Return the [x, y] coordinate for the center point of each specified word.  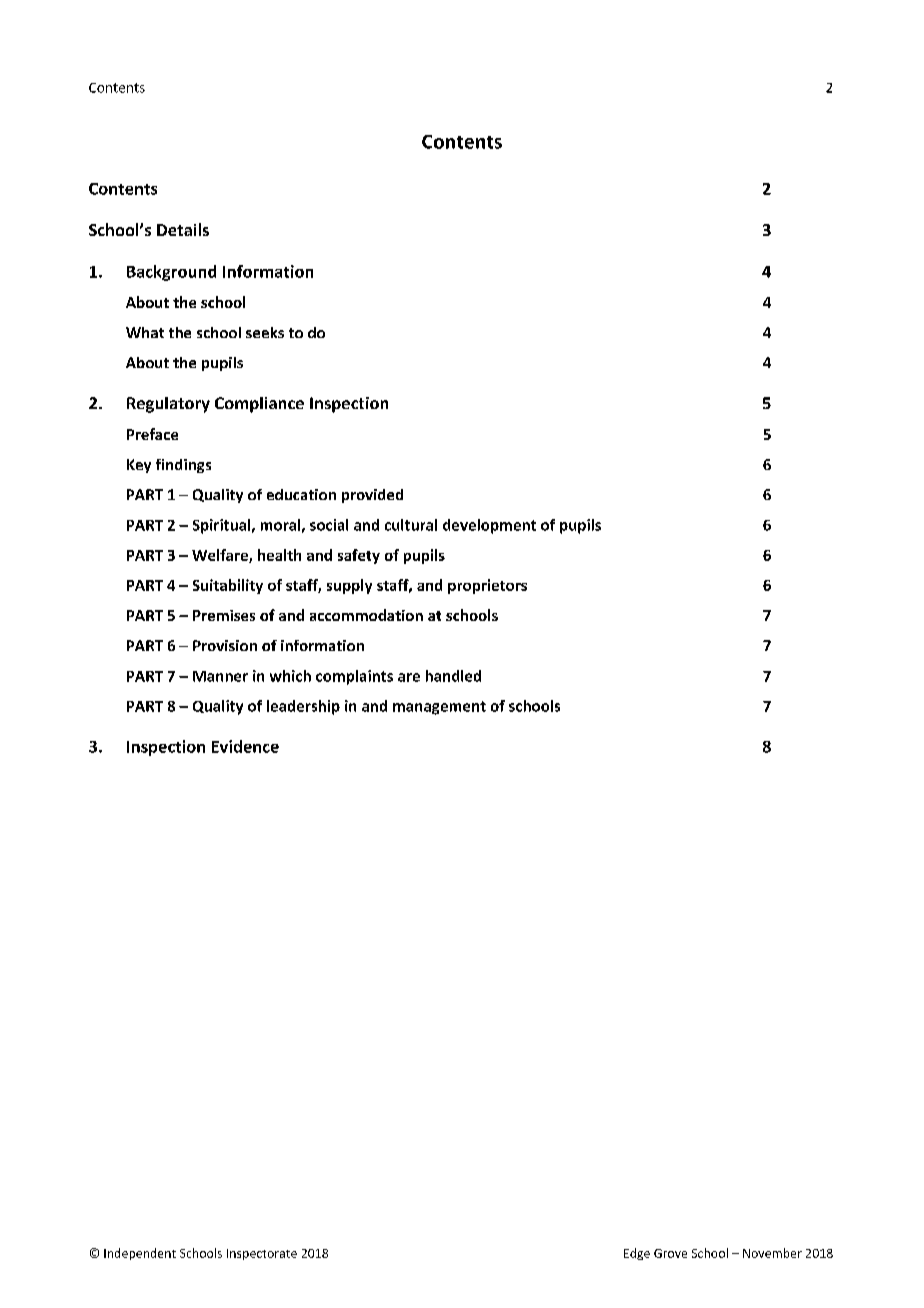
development [489, 526]
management [439, 708]
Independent [140, 1254]
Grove [670, 1253]
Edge [637, 1254]
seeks [265, 332]
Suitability [228, 586]
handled [453, 676]
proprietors [487, 586]
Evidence [245, 746]
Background [171, 273]
